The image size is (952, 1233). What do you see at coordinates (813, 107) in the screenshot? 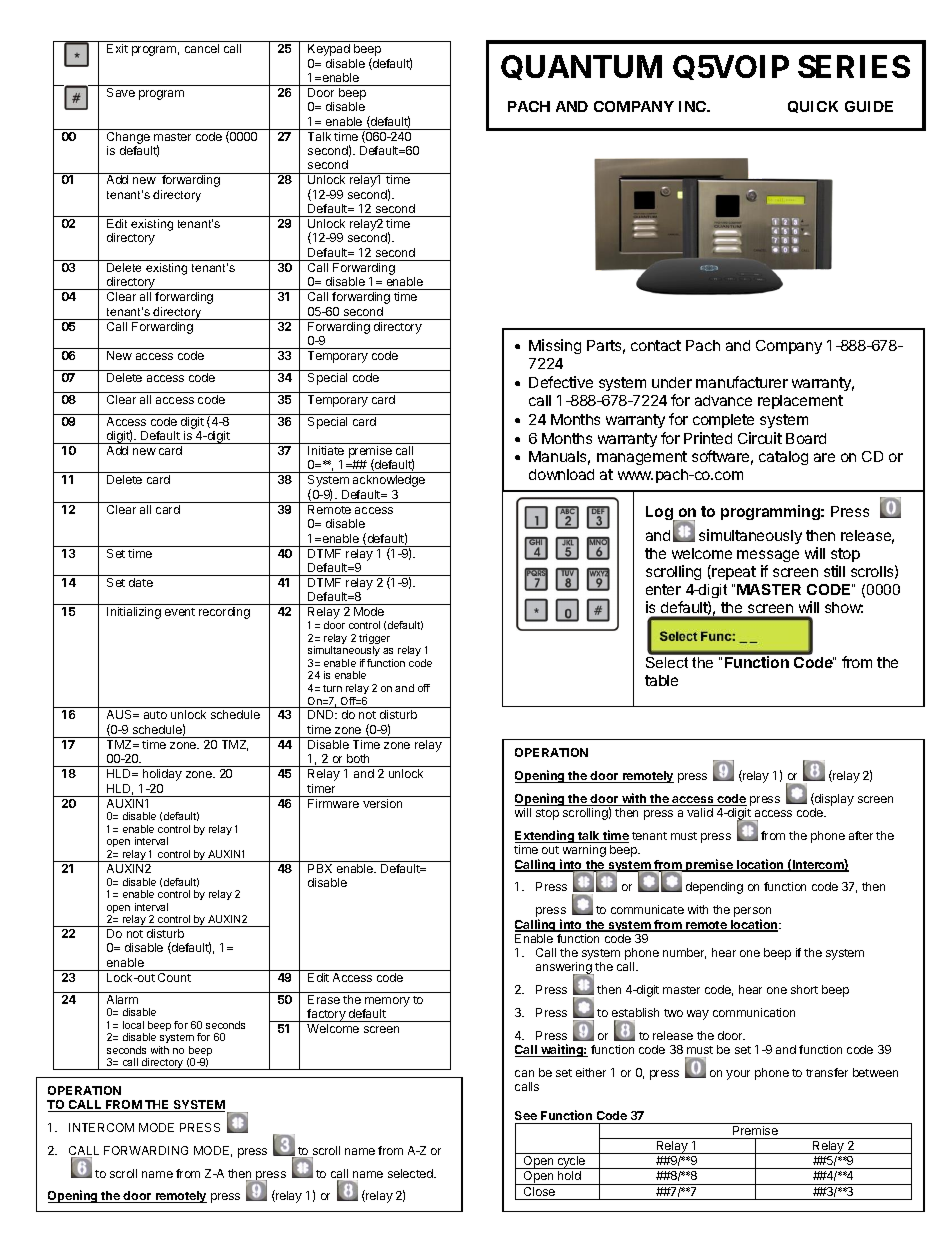
I see `QUICK` at bounding box center [813, 107].
